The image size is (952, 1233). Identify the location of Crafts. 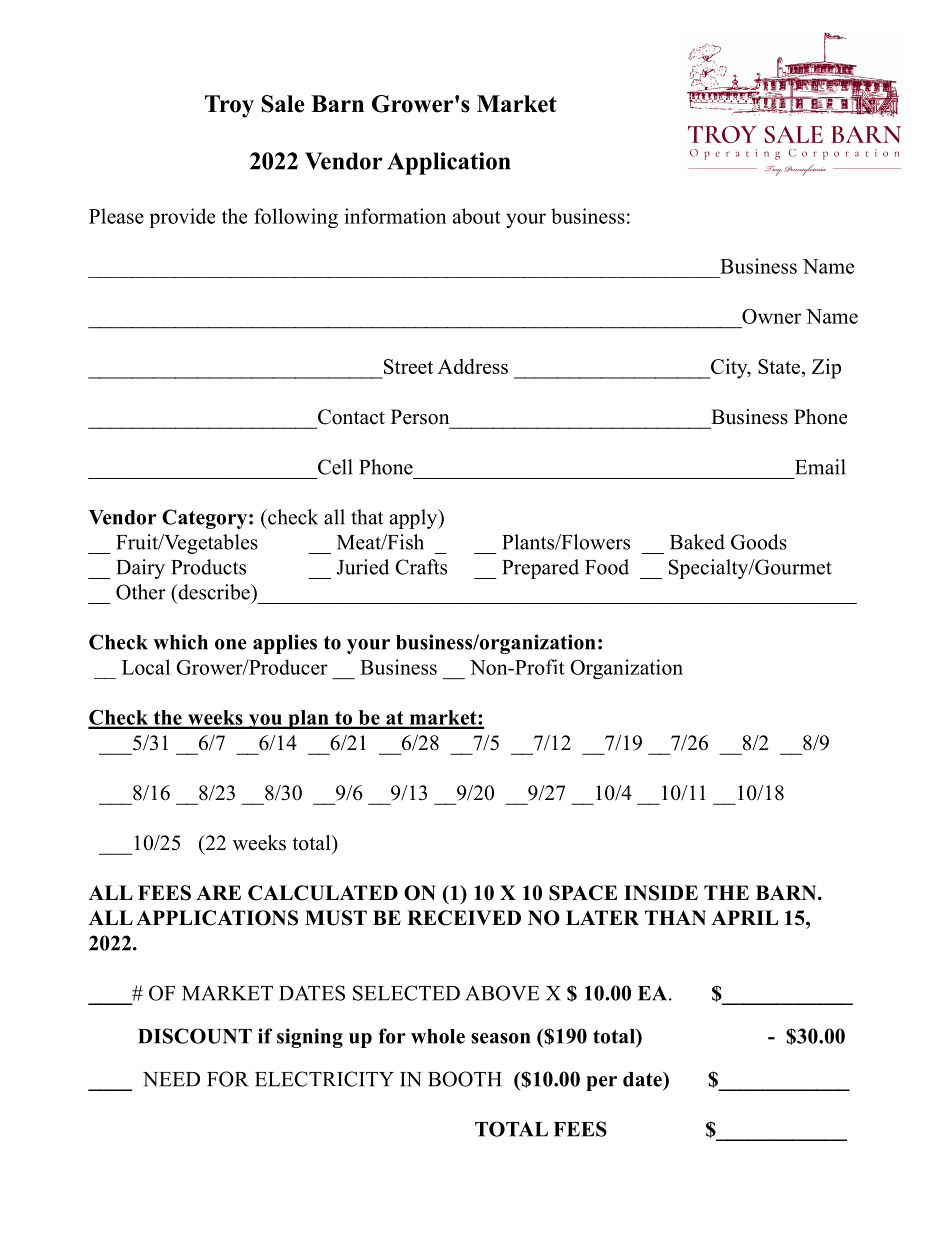
(421, 567).
